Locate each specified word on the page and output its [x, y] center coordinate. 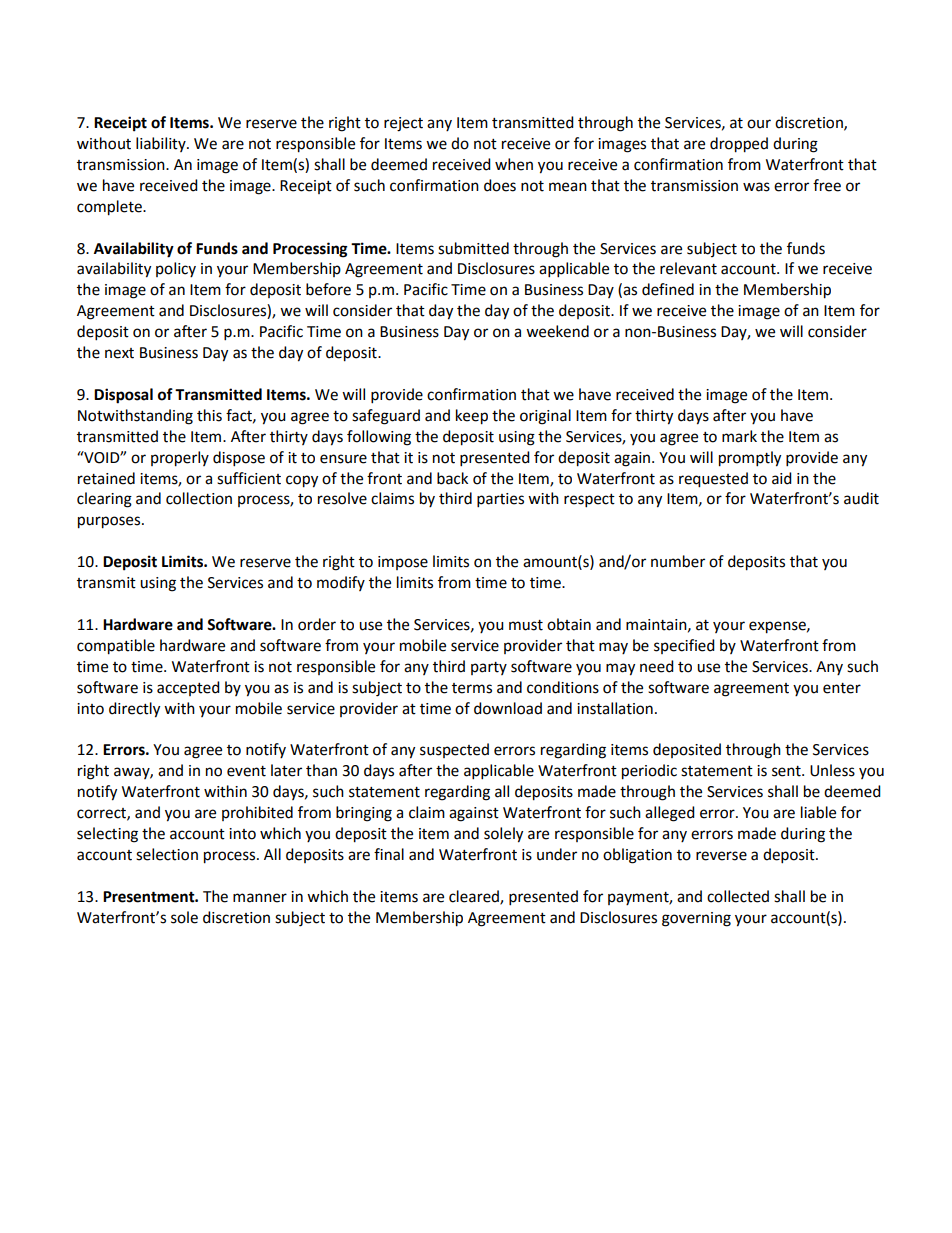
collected [738, 896]
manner [260, 898]
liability [162, 144]
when [514, 164]
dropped [739, 145]
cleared [475, 897]
